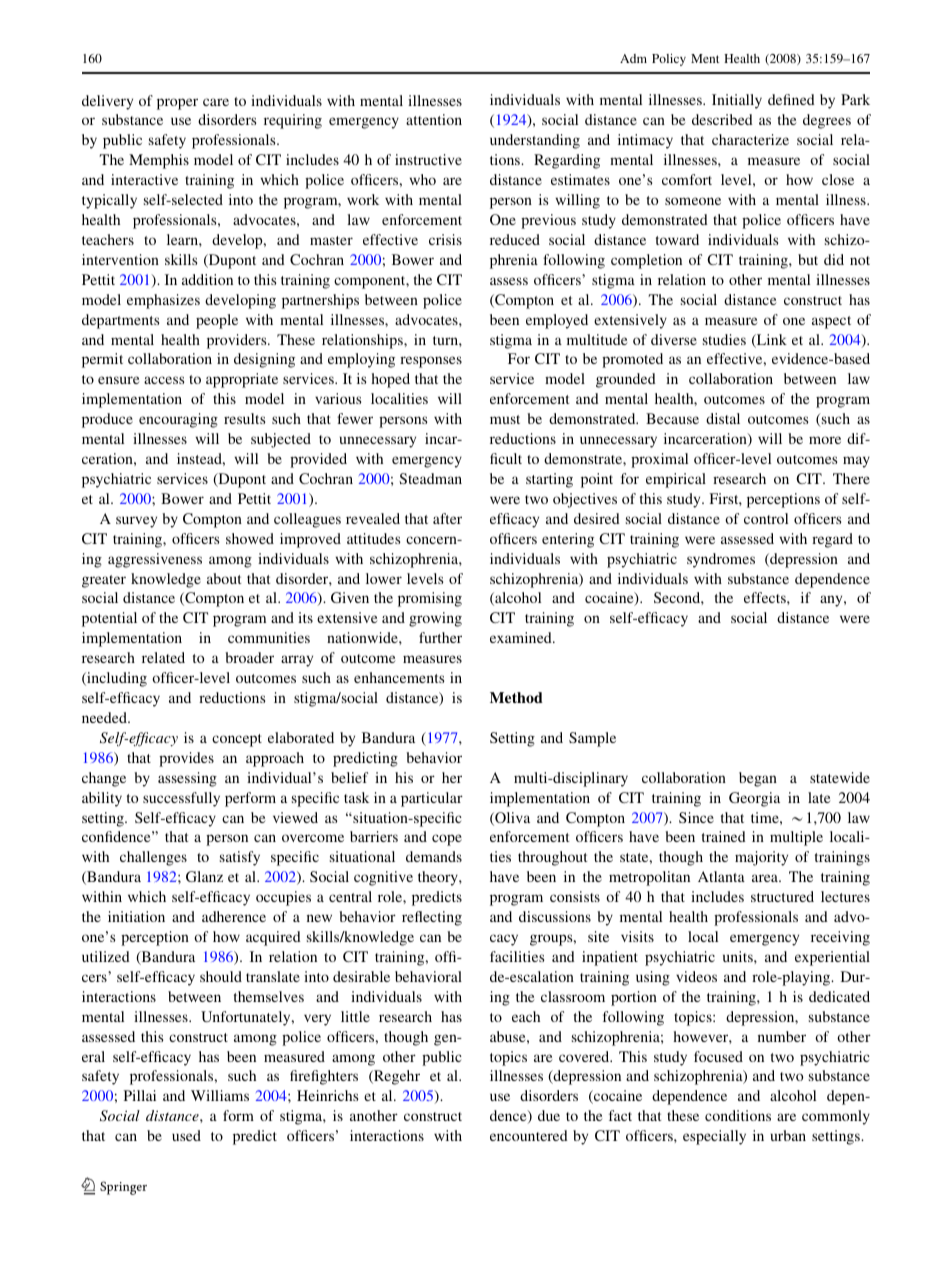 This page has width=952, height=1265. Describe the element at coordinates (791, 99) in the page. I see `defined` at that location.
